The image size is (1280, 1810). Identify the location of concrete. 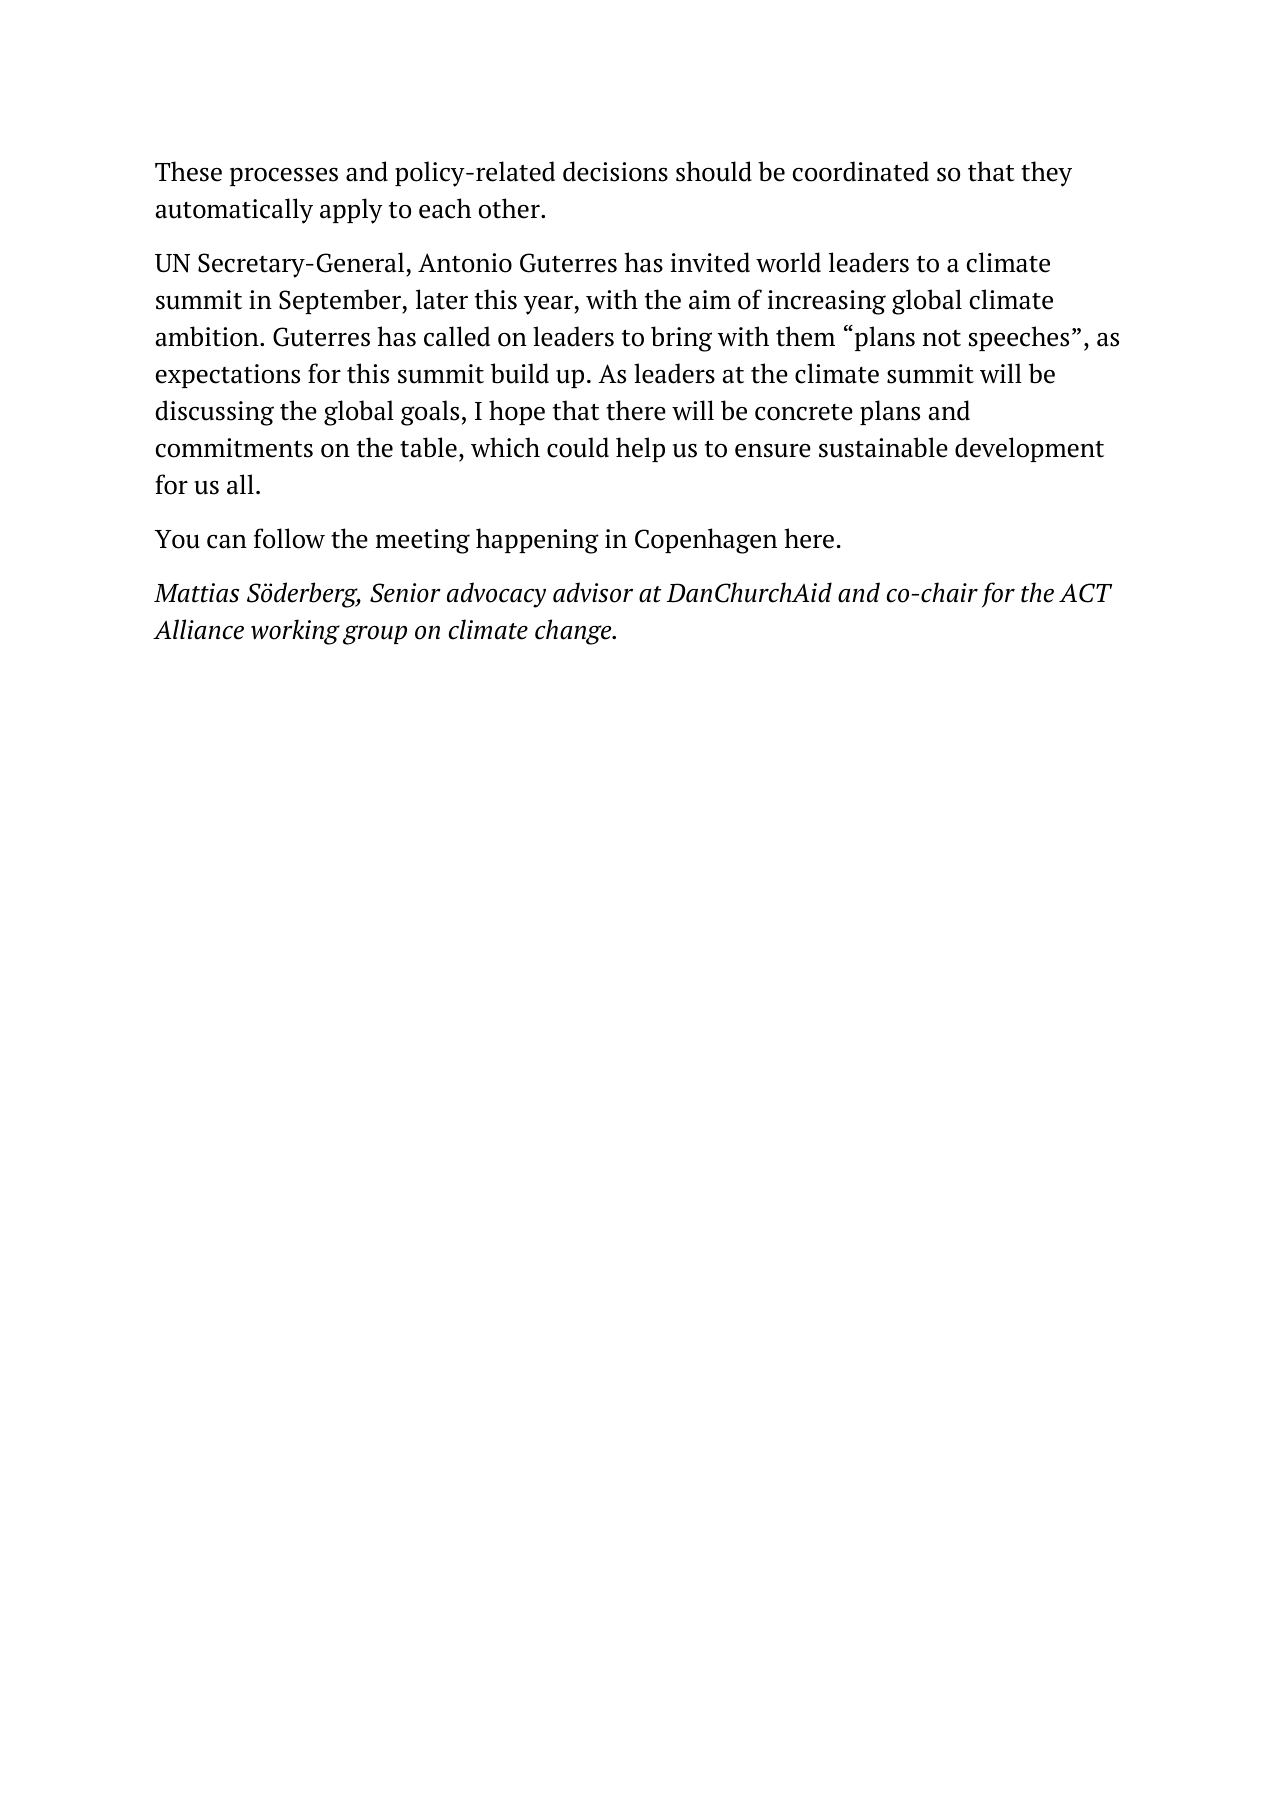
(804, 412).
